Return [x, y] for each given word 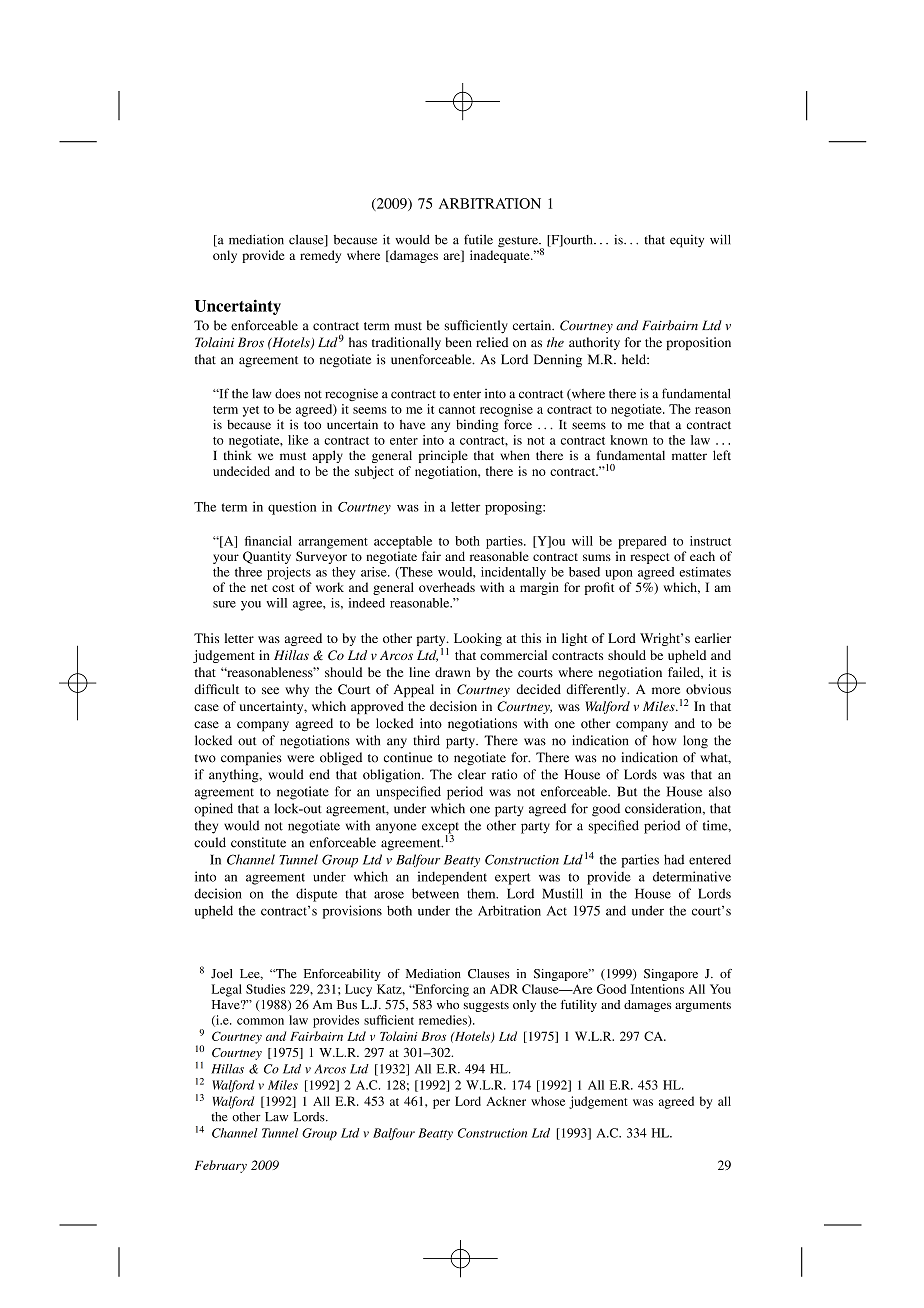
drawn [453, 672]
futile [478, 239]
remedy [320, 256]
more [666, 691]
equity [687, 241]
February [221, 1166]
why [297, 690]
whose [548, 1101]
